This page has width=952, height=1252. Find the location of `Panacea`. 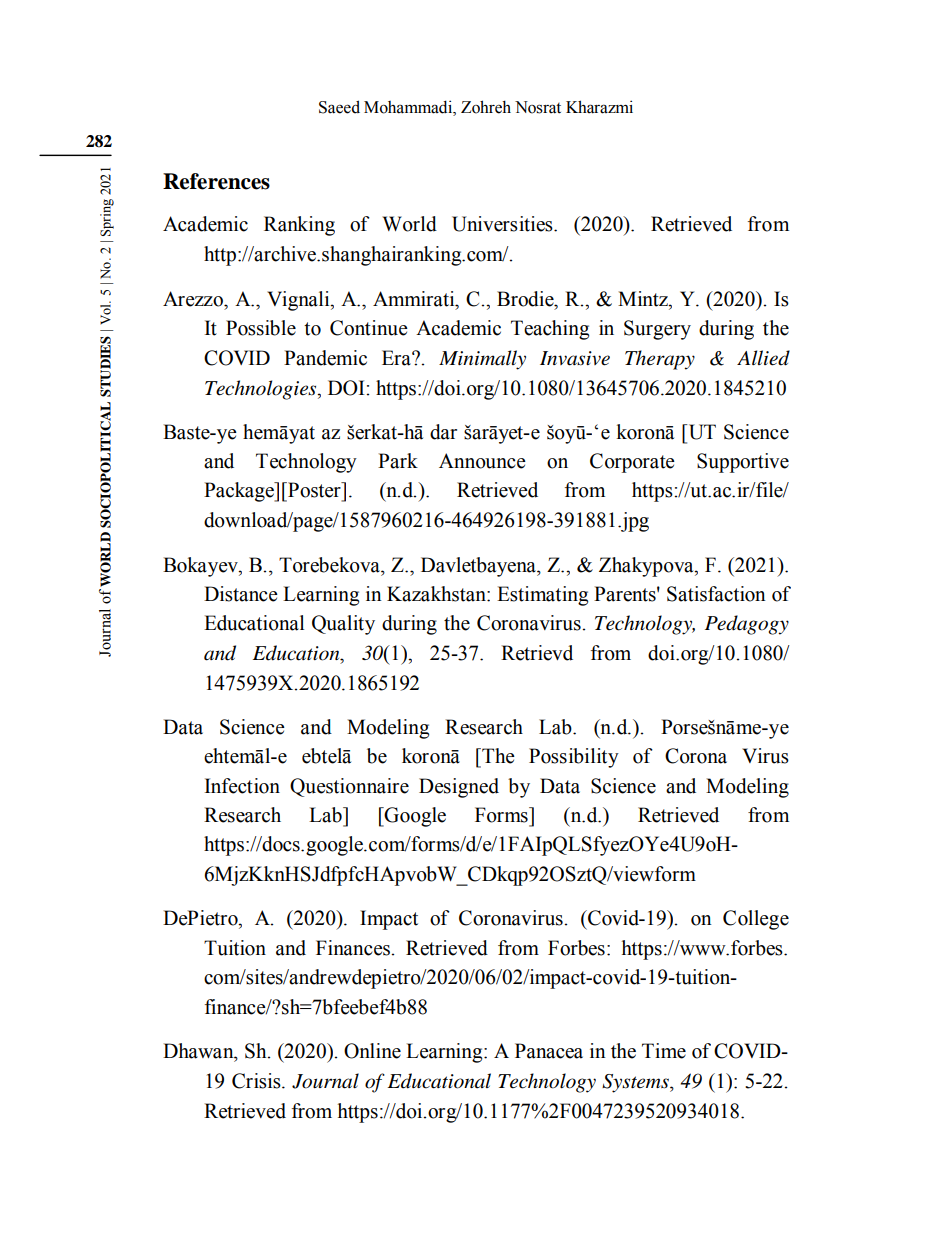

Panacea is located at coordinates (549, 1051).
